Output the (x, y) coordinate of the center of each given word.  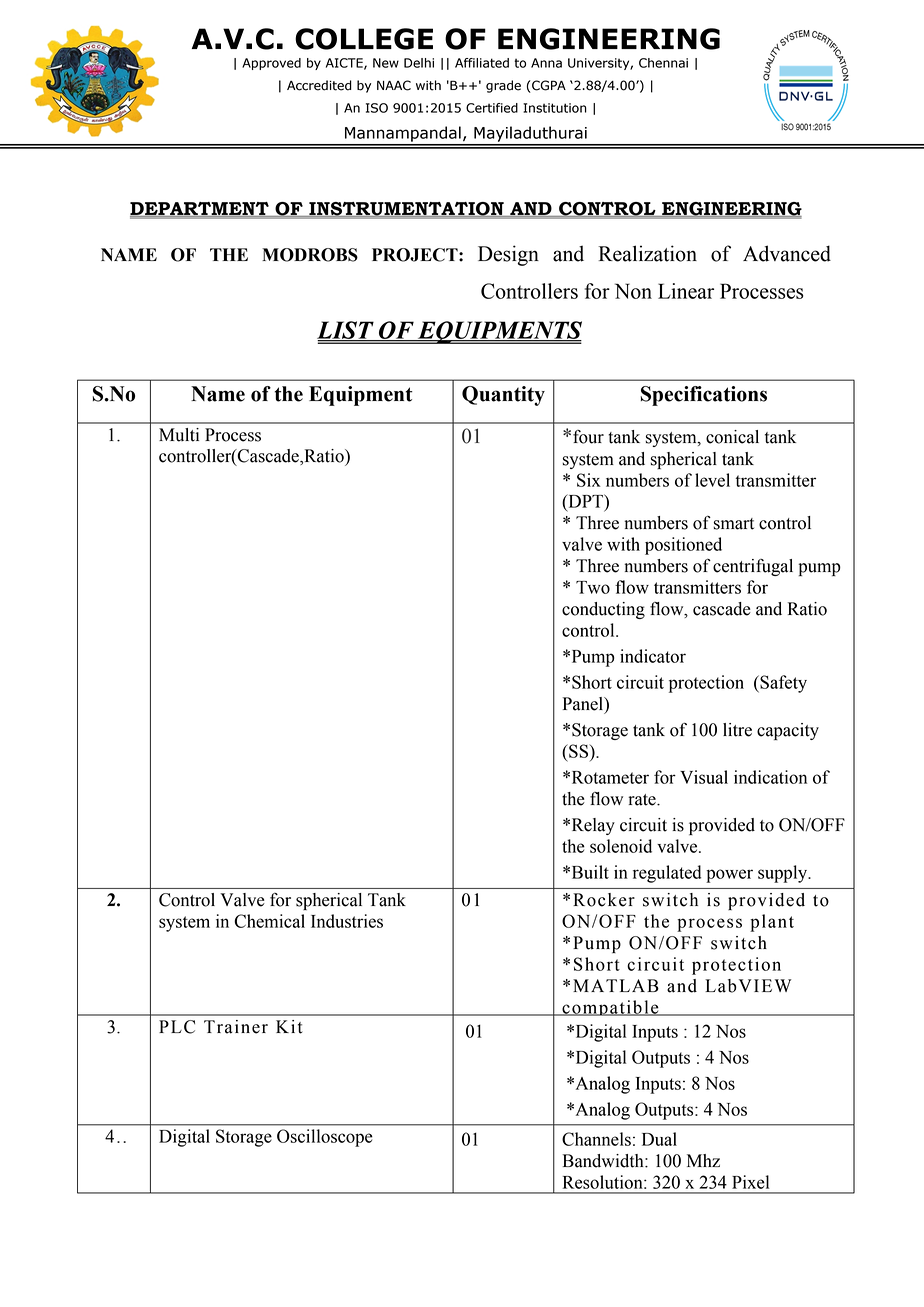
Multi (179, 435)
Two (593, 587)
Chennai (663, 63)
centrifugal (753, 567)
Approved (271, 64)
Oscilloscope (325, 1138)
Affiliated (482, 63)
